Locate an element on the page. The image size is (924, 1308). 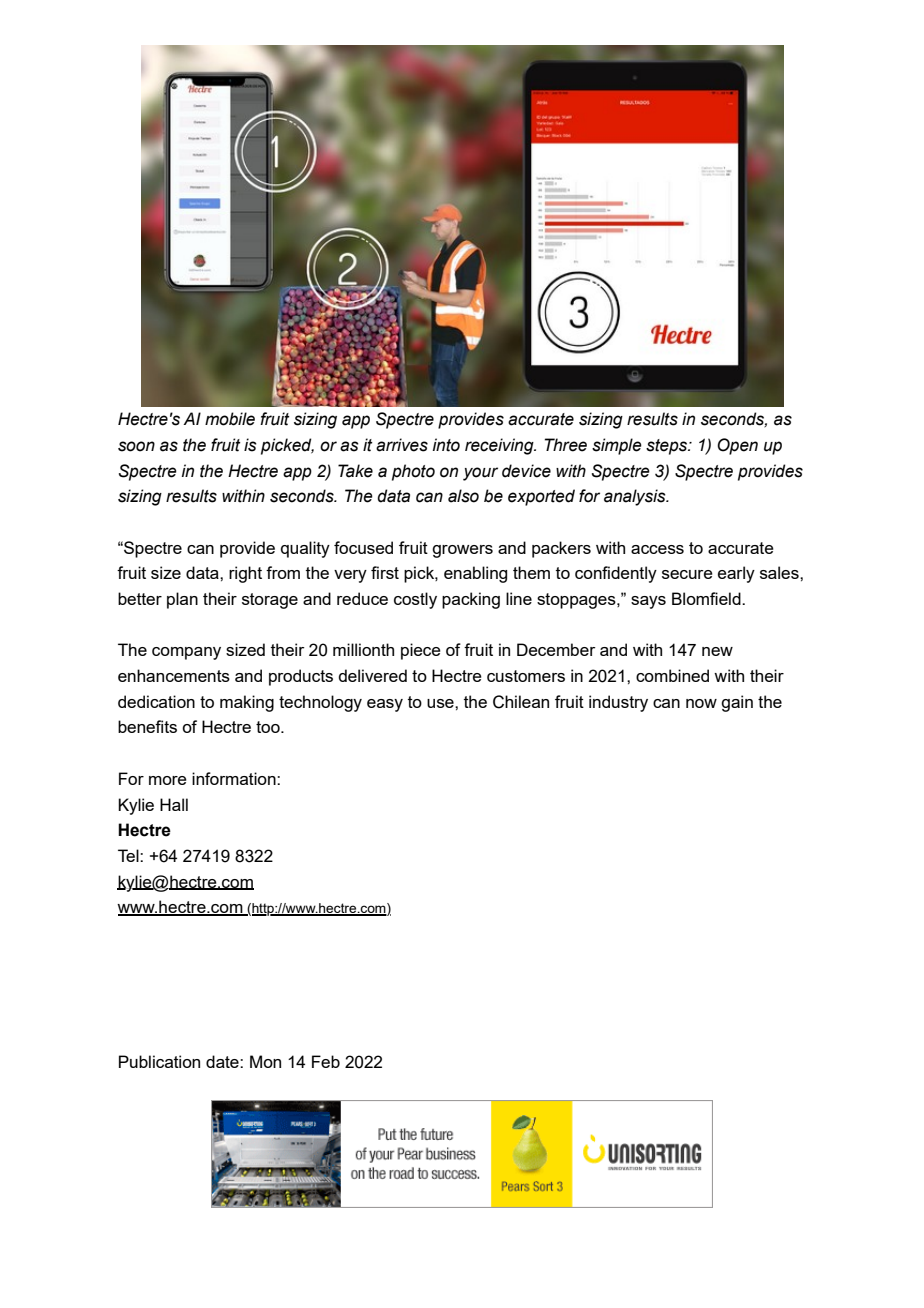
Hall is located at coordinates (174, 804).
